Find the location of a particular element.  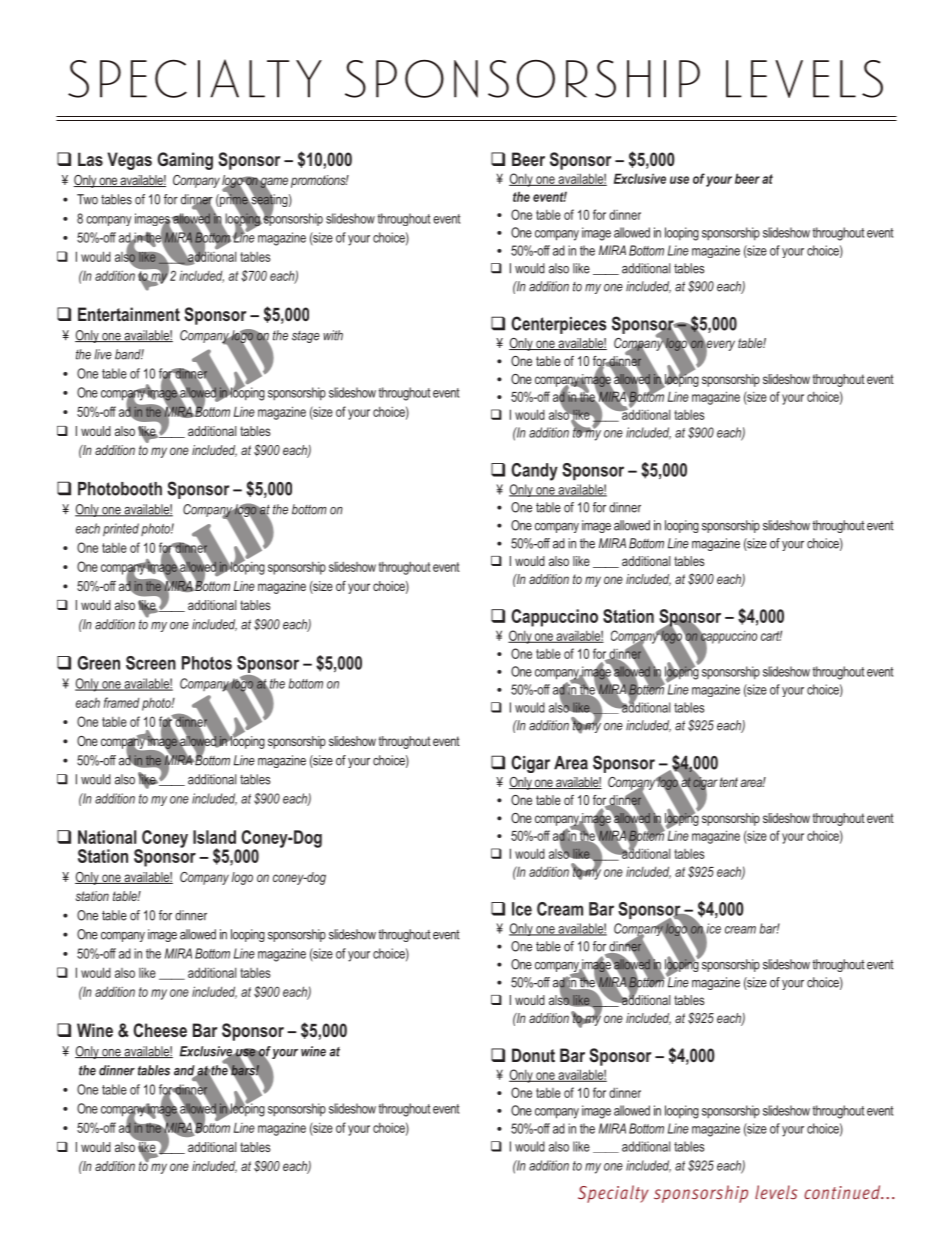

Donut is located at coordinates (533, 1055).
